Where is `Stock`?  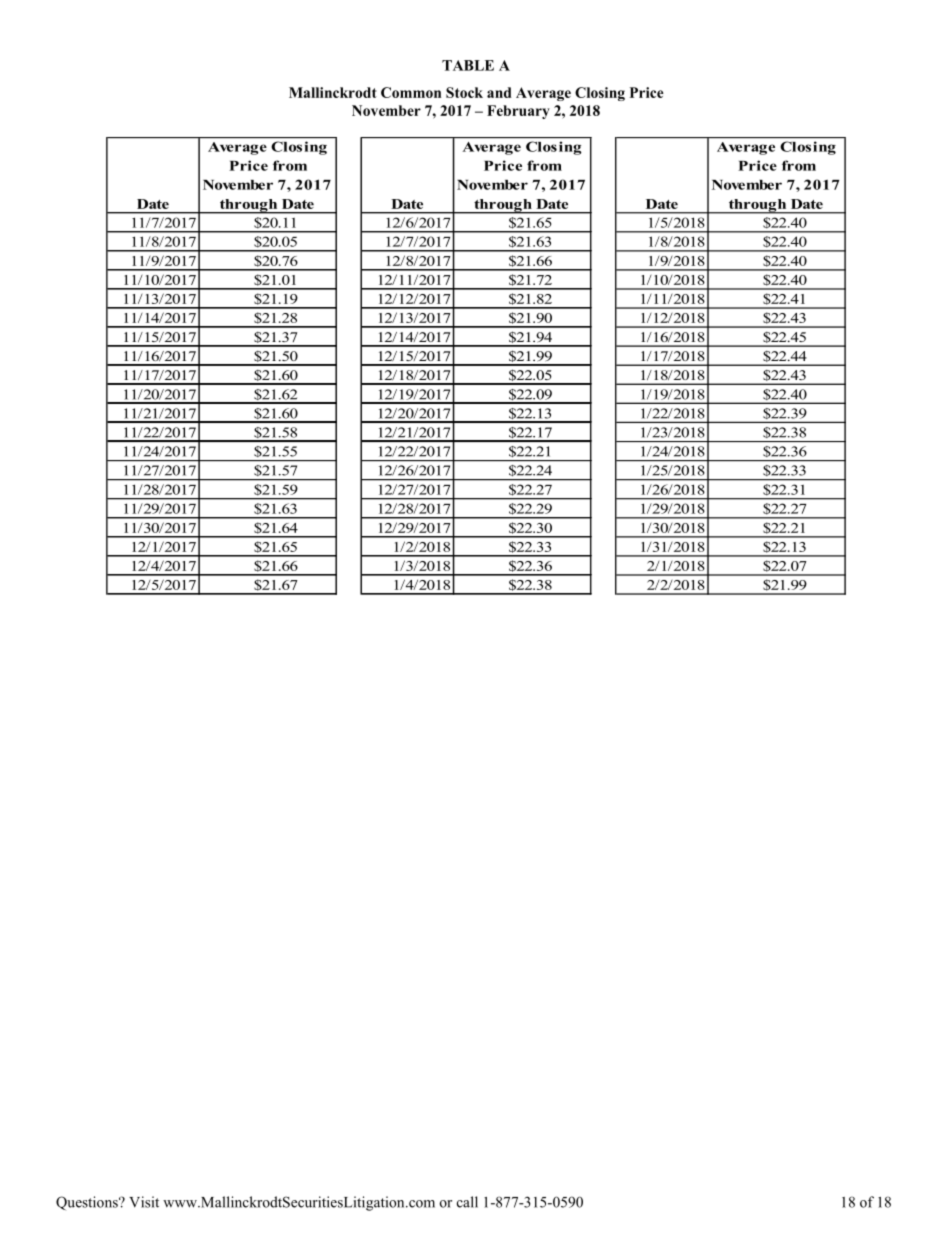
Stock is located at coordinates (464, 92).
